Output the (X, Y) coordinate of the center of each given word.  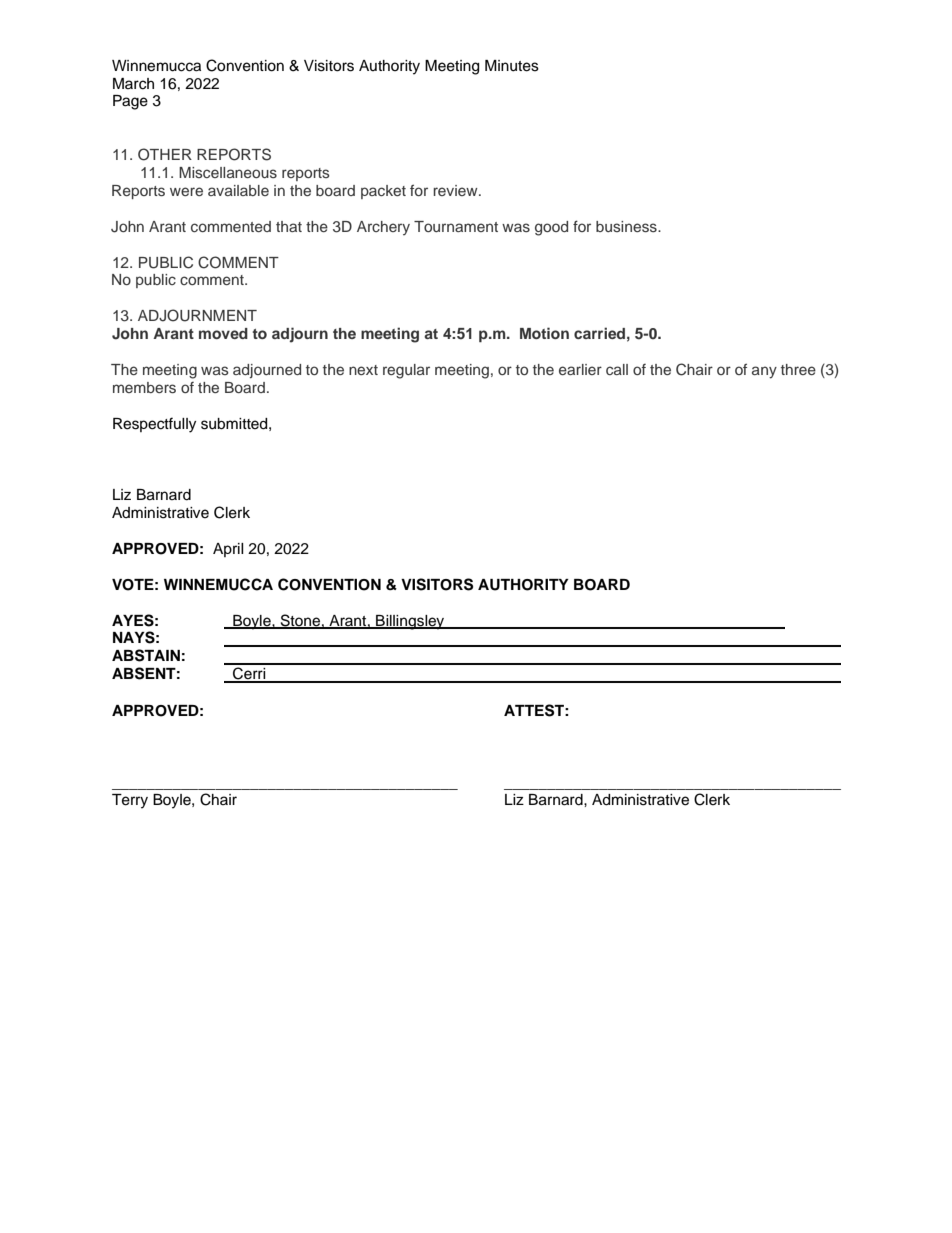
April (228, 550)
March (133, 84)
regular (406, 371)
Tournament (456, 226)
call (617, 369)
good (551, 228)
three (798, 369)
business (627, 226)
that (289, 226)
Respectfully (154, 425)
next (363, 370)
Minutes (512, 66)
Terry (130, 801)
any (764, 372)
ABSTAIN (146, 655)
